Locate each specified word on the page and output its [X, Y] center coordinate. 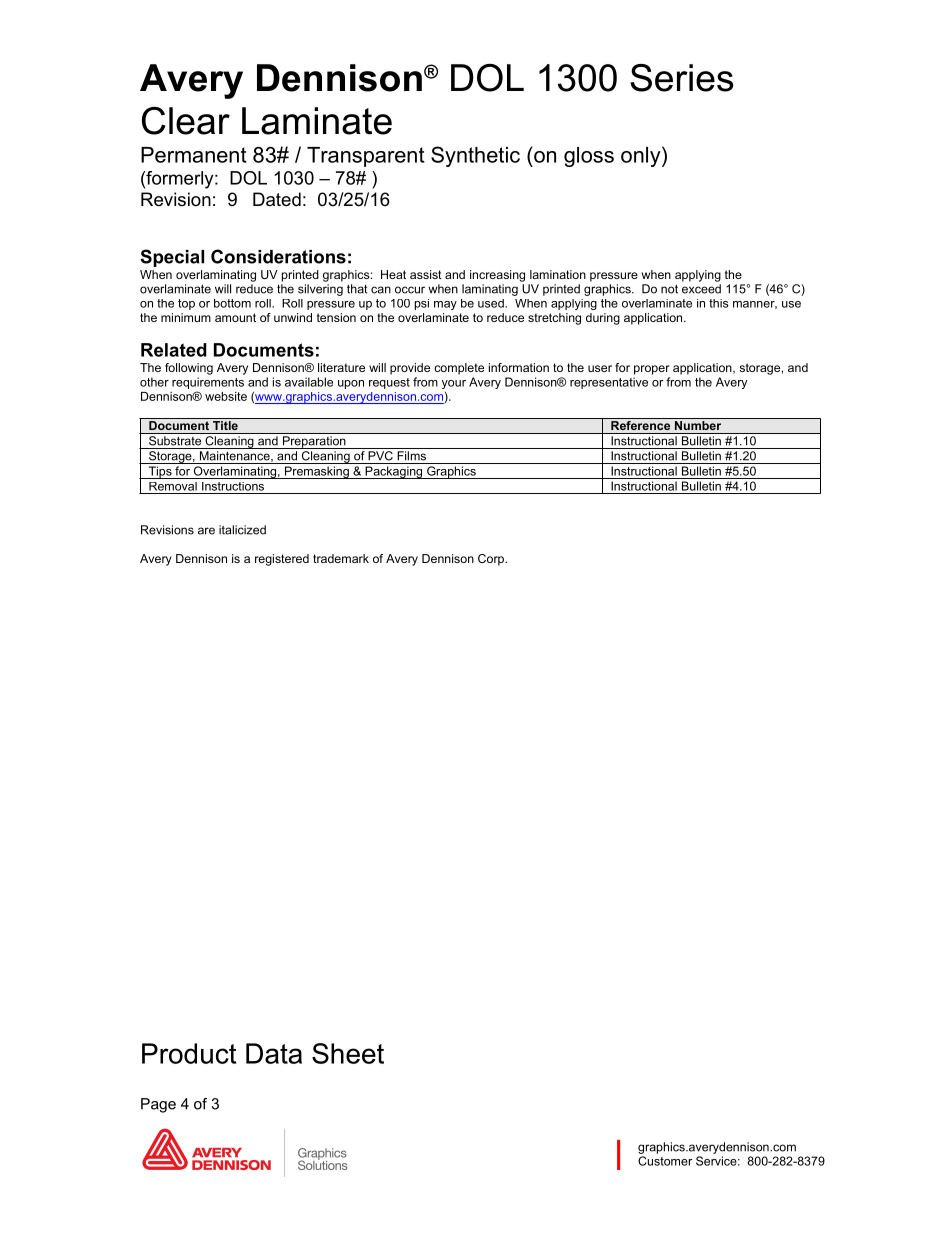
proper [652, 370]
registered [282, 560]
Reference [641, 424]
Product [189, 1053]
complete [459, 369]
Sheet [348, 1053]
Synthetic [475, 156]
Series [681, 78]
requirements [208, 383]
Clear [186, 121]
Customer [665, 1161]
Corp [492, 560]
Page [158, 1105]
